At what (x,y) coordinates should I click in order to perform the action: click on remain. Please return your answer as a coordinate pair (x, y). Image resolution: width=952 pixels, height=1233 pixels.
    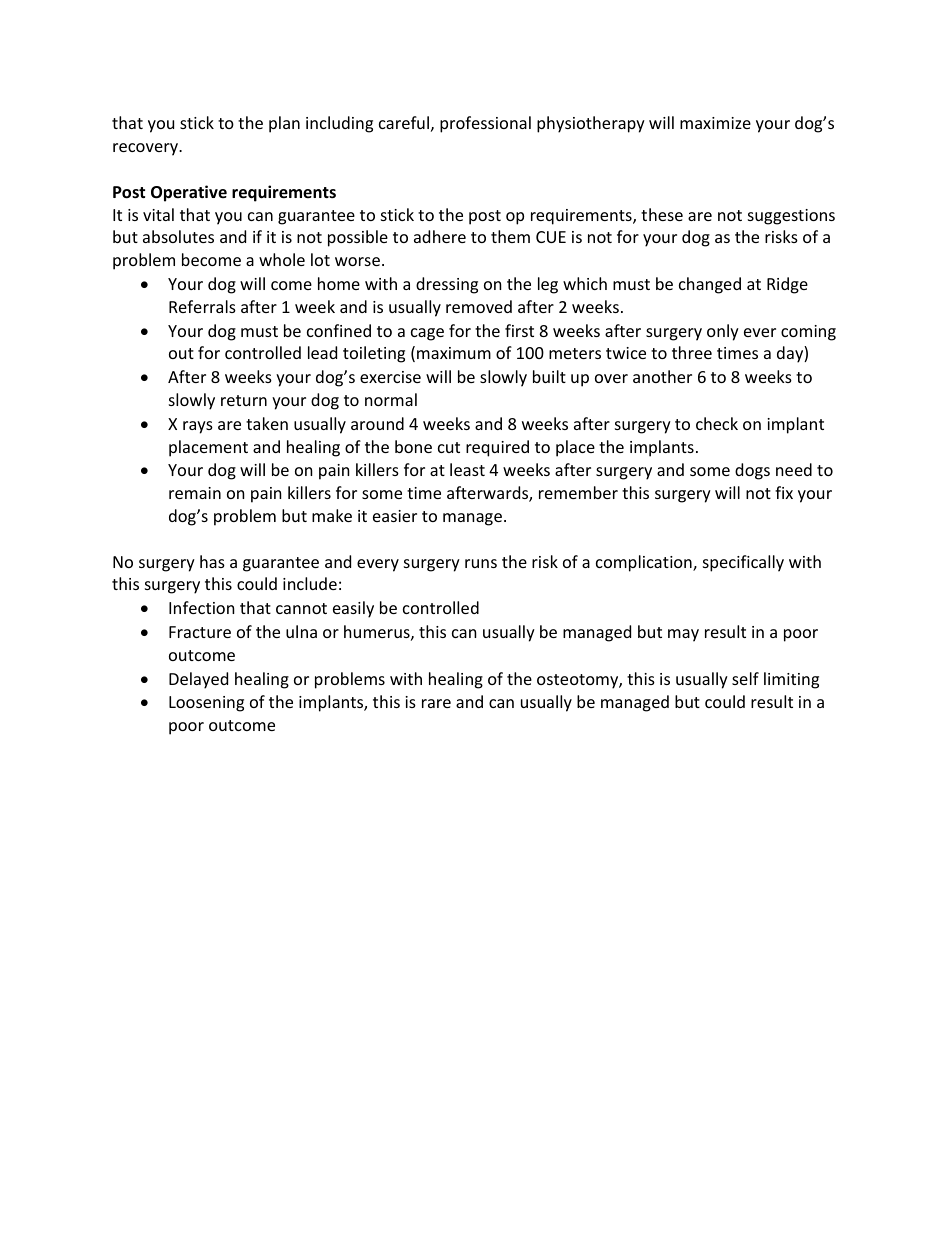
    Looking at the image, I should click on (195, 493).
